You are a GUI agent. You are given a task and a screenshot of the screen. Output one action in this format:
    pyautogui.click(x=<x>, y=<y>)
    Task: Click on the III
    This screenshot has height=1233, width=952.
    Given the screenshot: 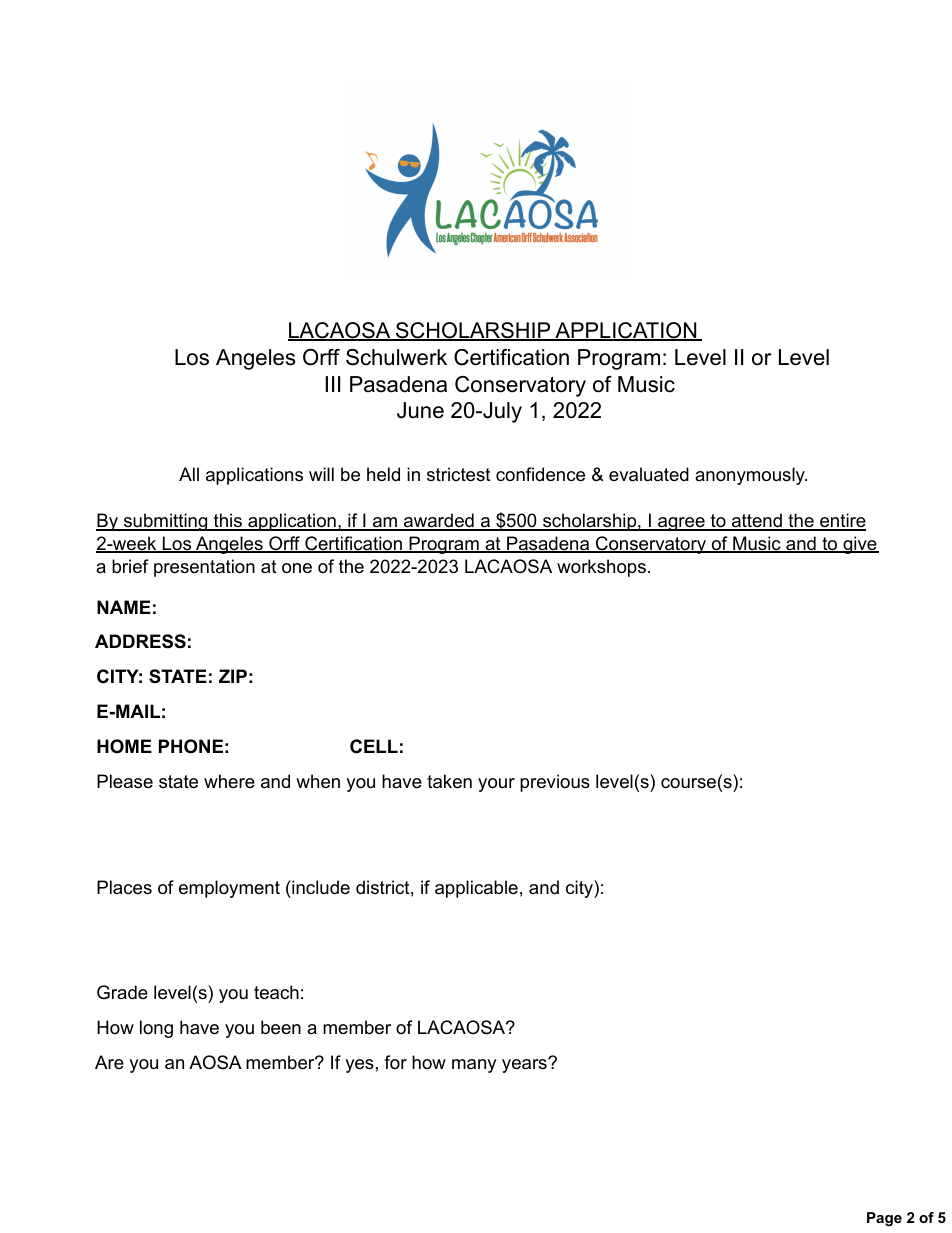 What is the action you would take?
    pyautogui.click(x=333, y=384)
